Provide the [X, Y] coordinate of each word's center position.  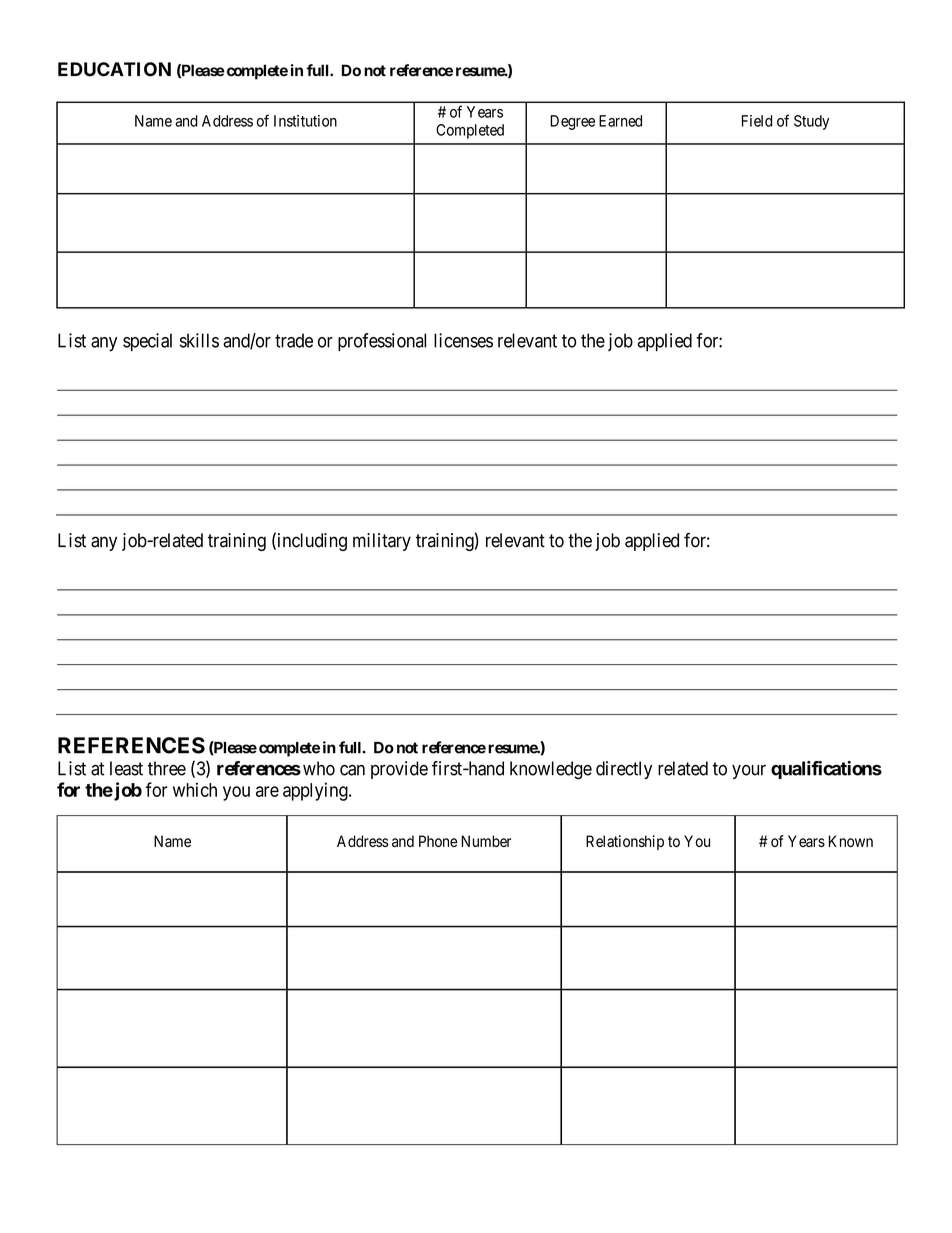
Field [757, 121]
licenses [463, 340]
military [382, 542]
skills [199, 340]
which [195, 789]
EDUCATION [114, 69]
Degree [572, 122]
